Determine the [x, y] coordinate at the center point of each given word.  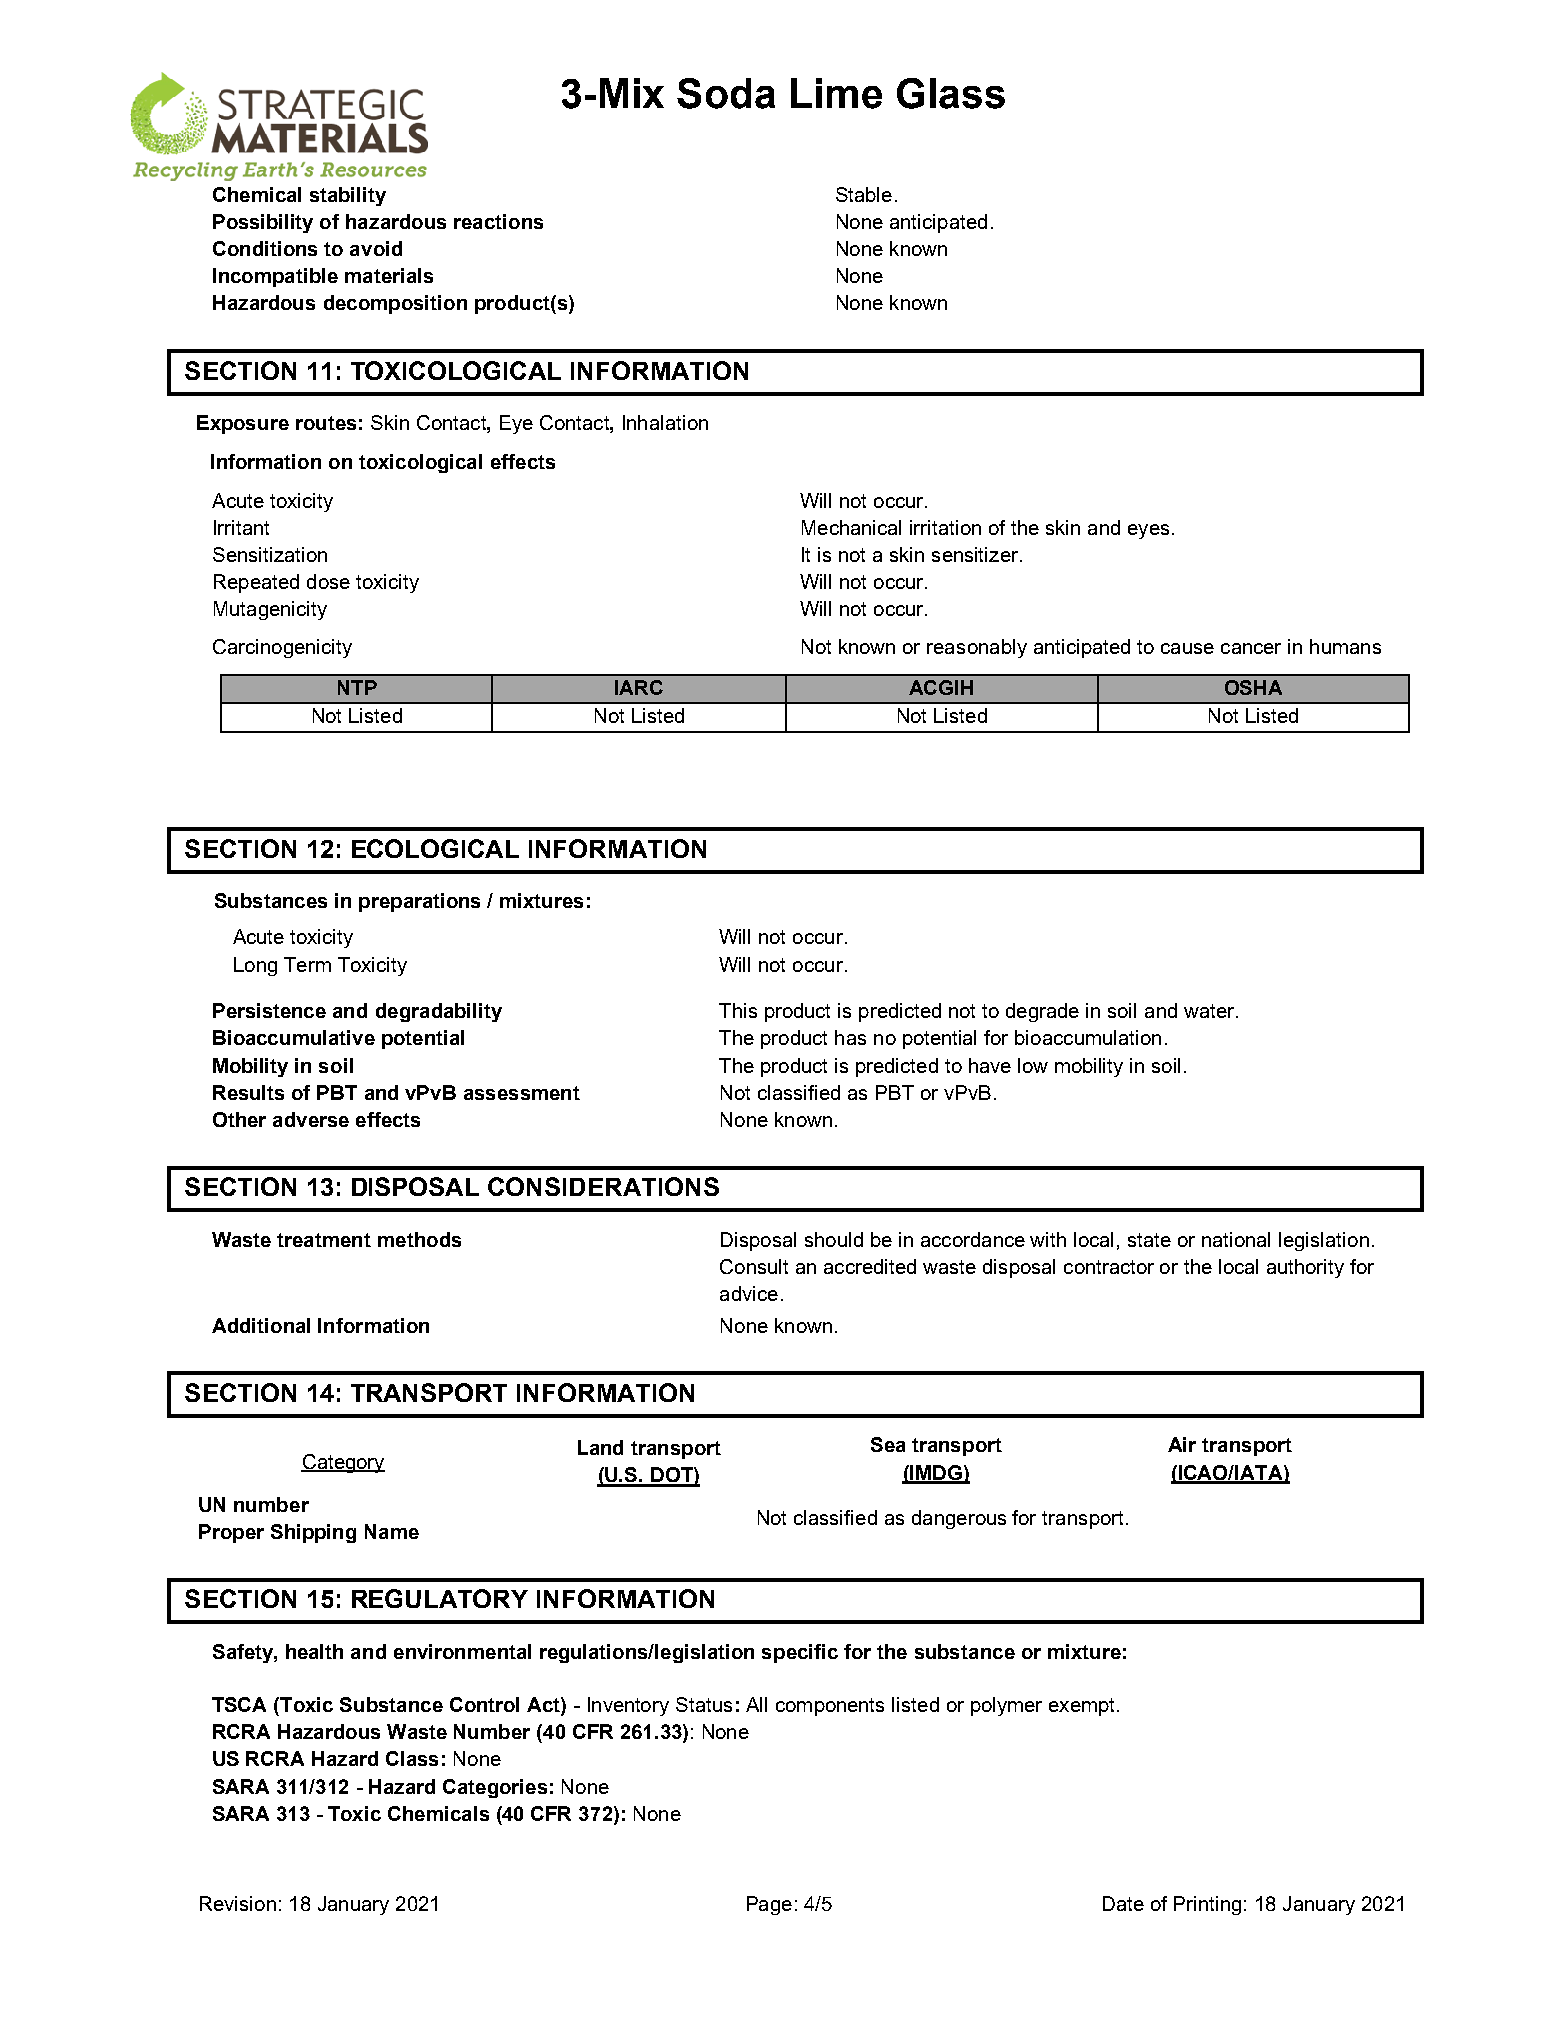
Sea [888, 1444]
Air [1182, 1444]
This [738, 1010]
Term [307, 964]
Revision [238, 1903]
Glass [951, 93]
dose [328, 581]
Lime [836, 93]
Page [769, 1905]
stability [348, 196]
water [1210, 1011]
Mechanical [851, 527]
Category [343, 1463]
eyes [1148, 531]
